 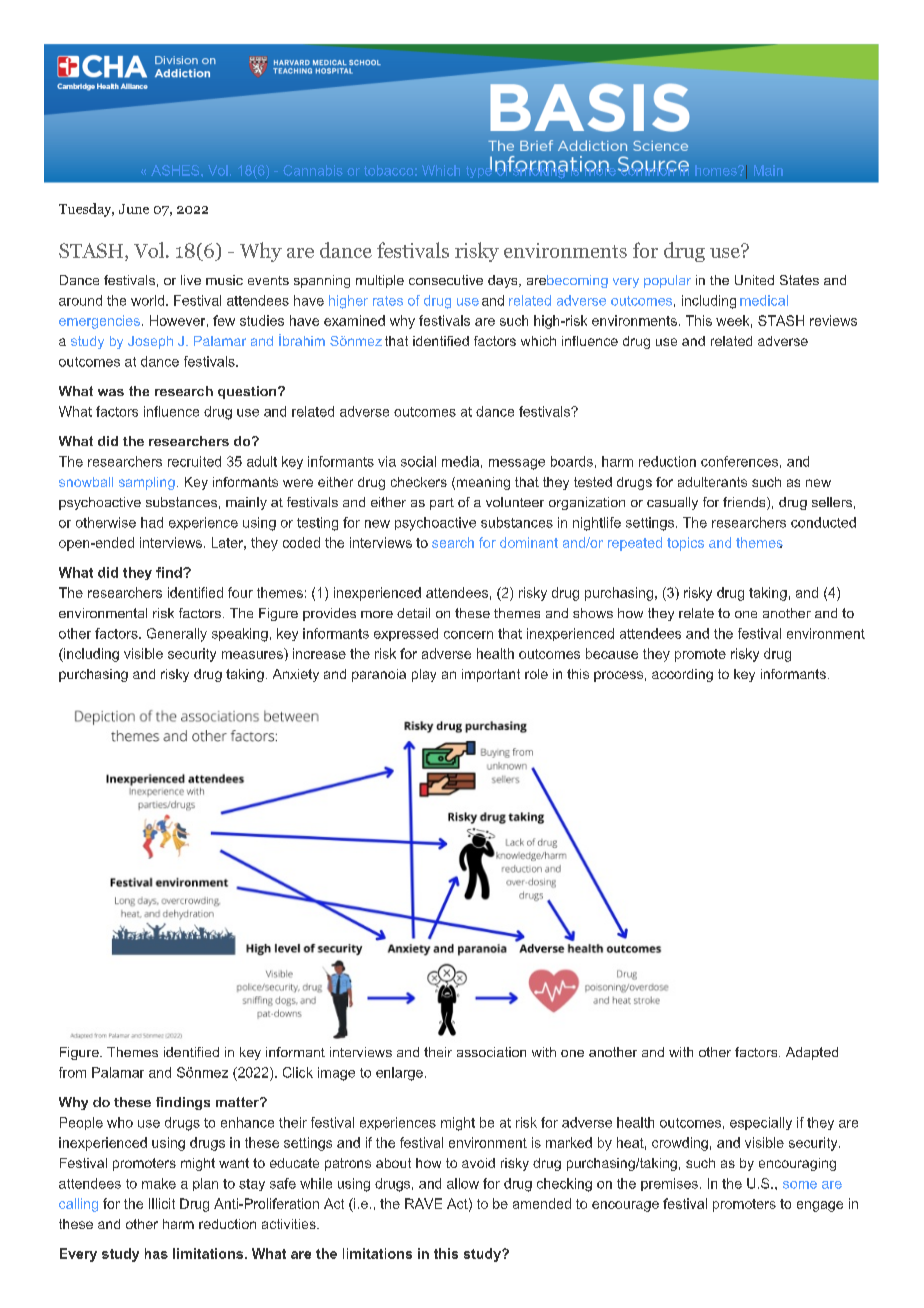 I want to click on consecutive, so click(x=446, y=280).
